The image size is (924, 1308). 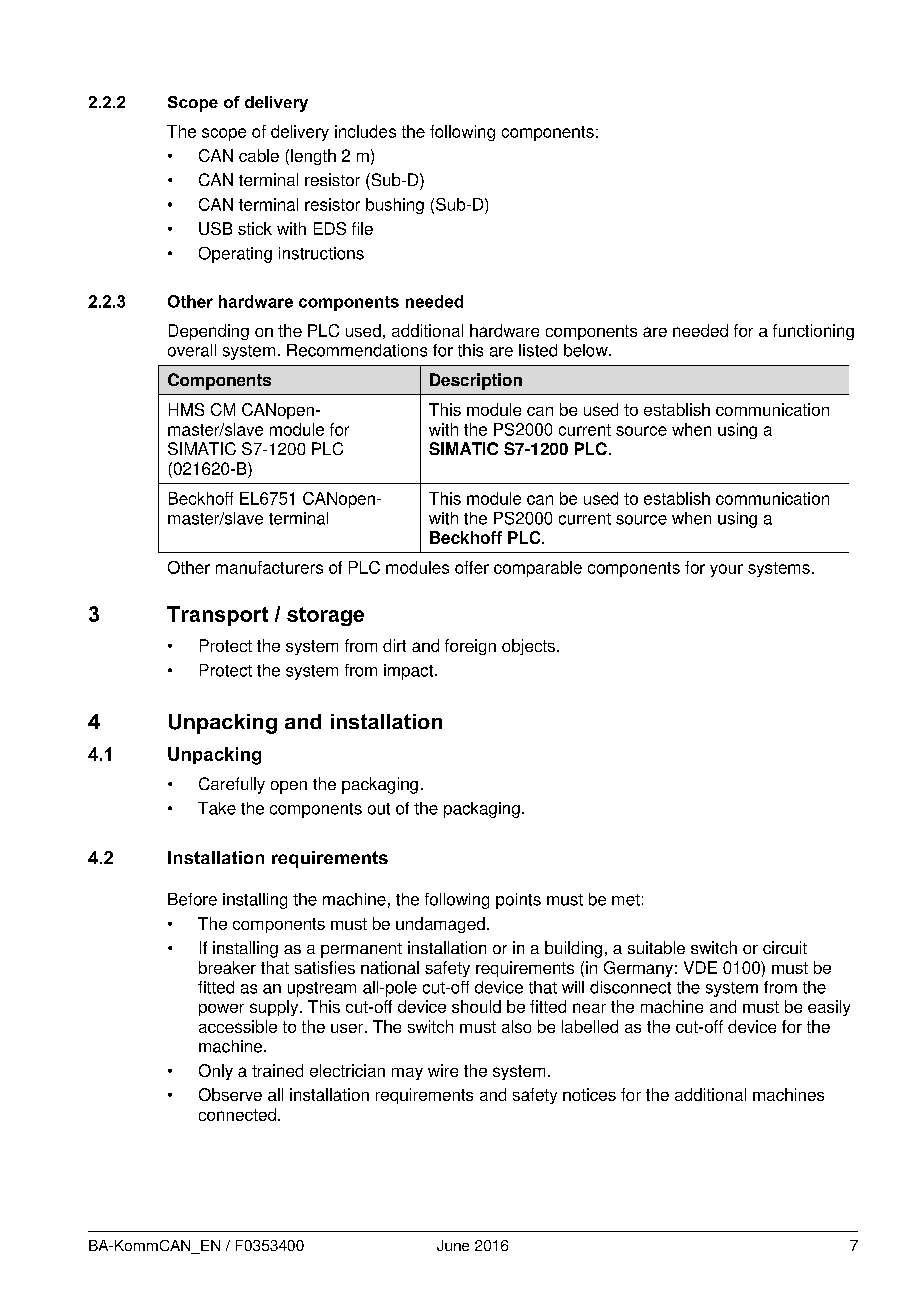 What do you see at coordinates (217, 616) in the screenshot?
I see `Transport` at bounding box center [217, 616].
